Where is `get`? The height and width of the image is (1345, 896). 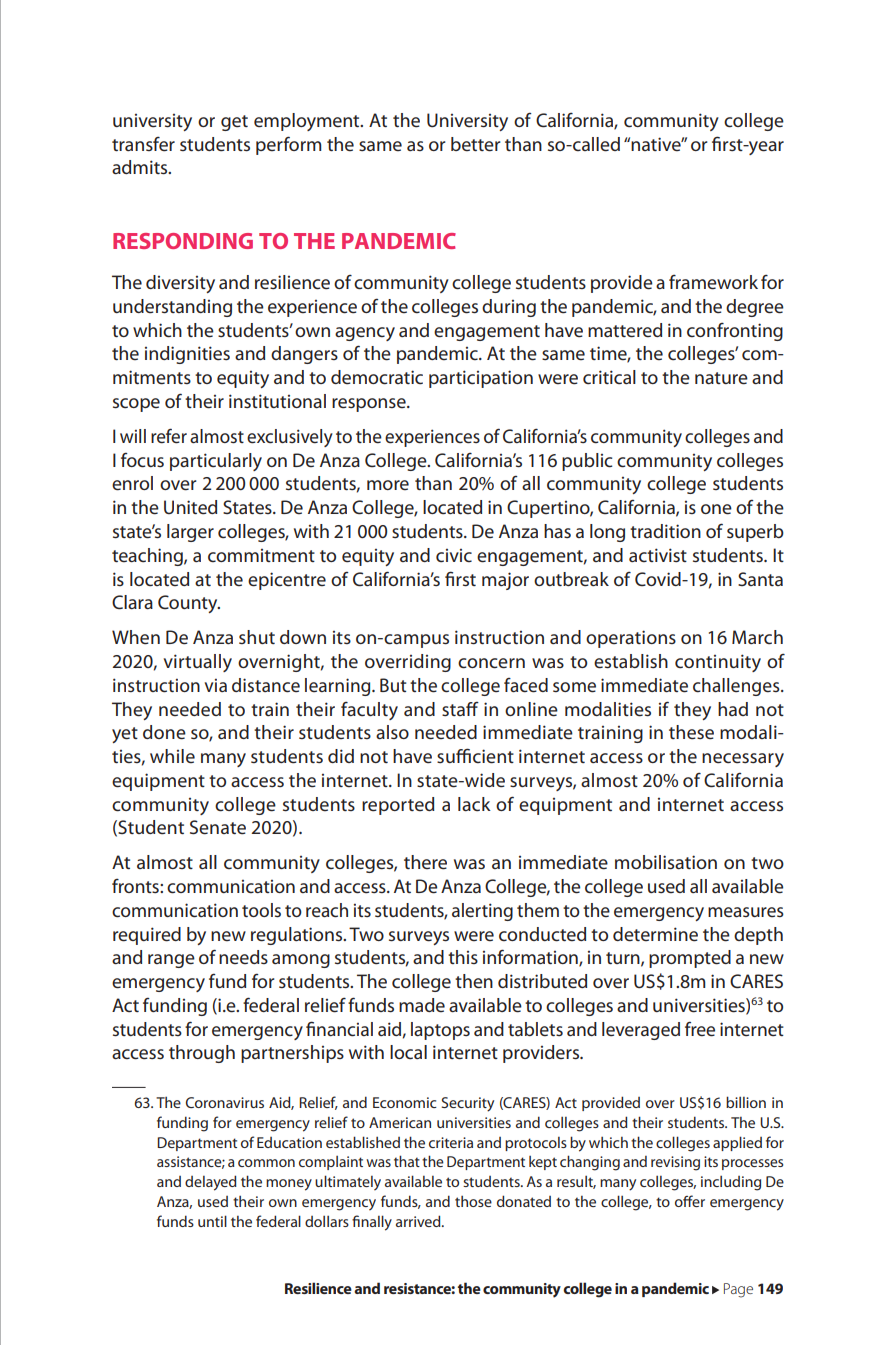
get is located at coordinates (234, 123).
